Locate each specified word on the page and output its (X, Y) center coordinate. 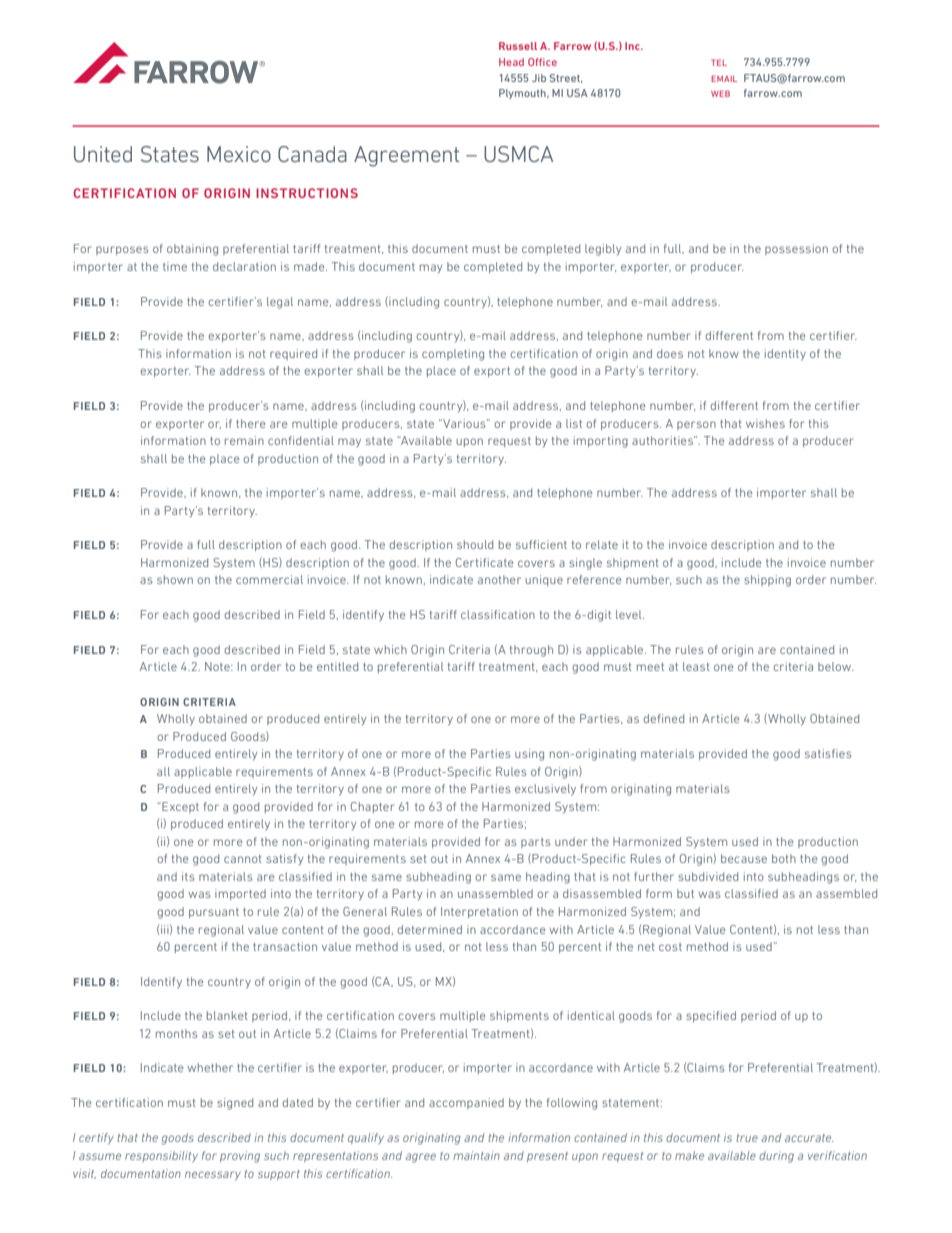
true (747, 1138)
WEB (720, 93)
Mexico (239, 154)
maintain (476, 1155)
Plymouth (523, 94)
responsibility (161, 1156)
